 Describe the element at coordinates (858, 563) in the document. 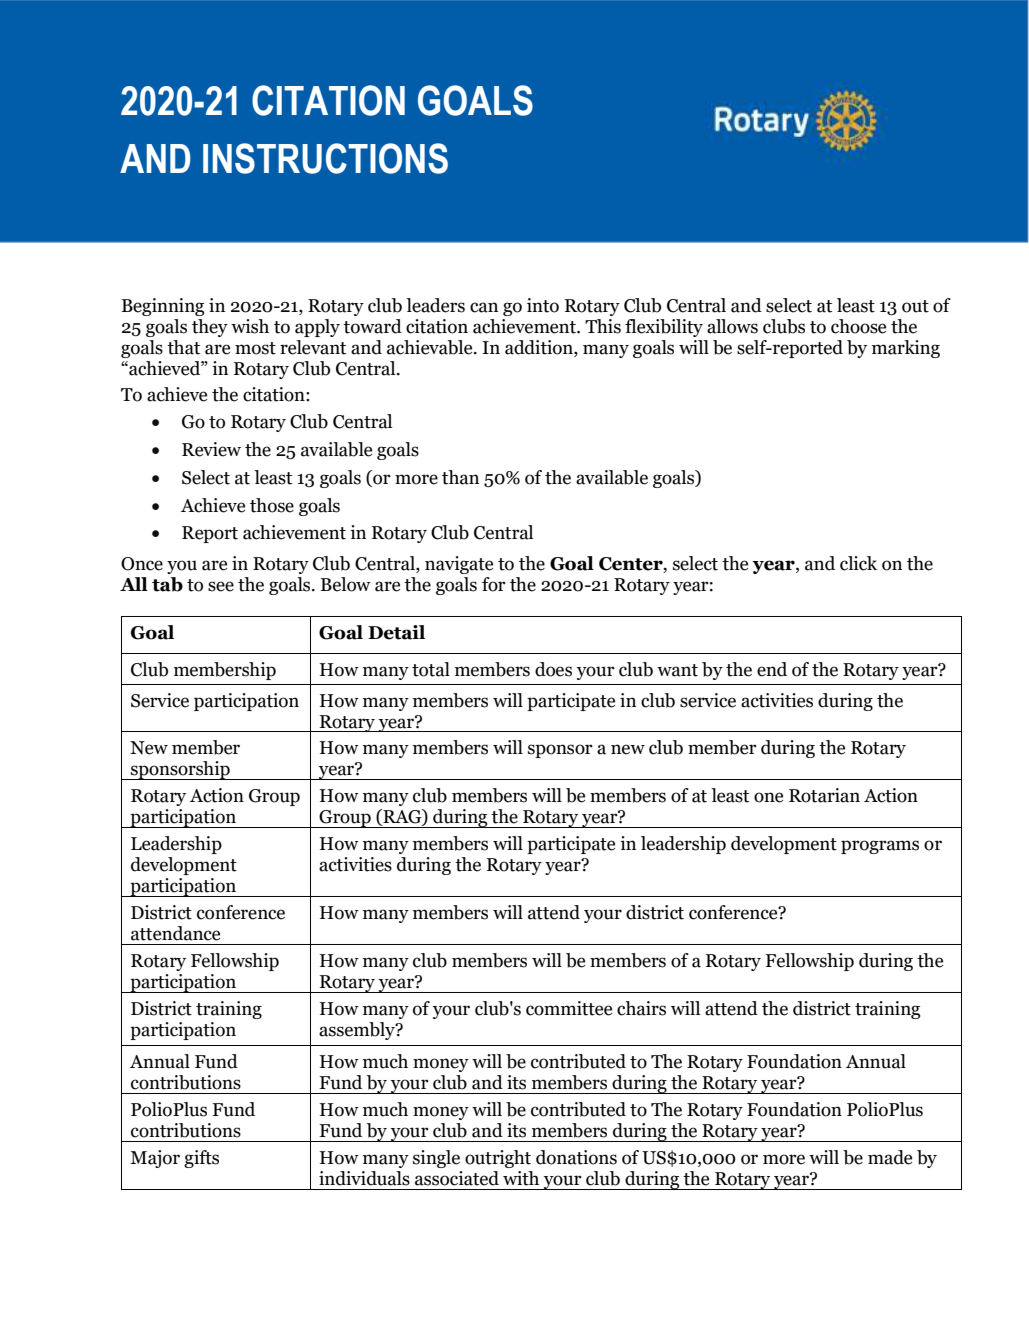

I see `click` at that location.
